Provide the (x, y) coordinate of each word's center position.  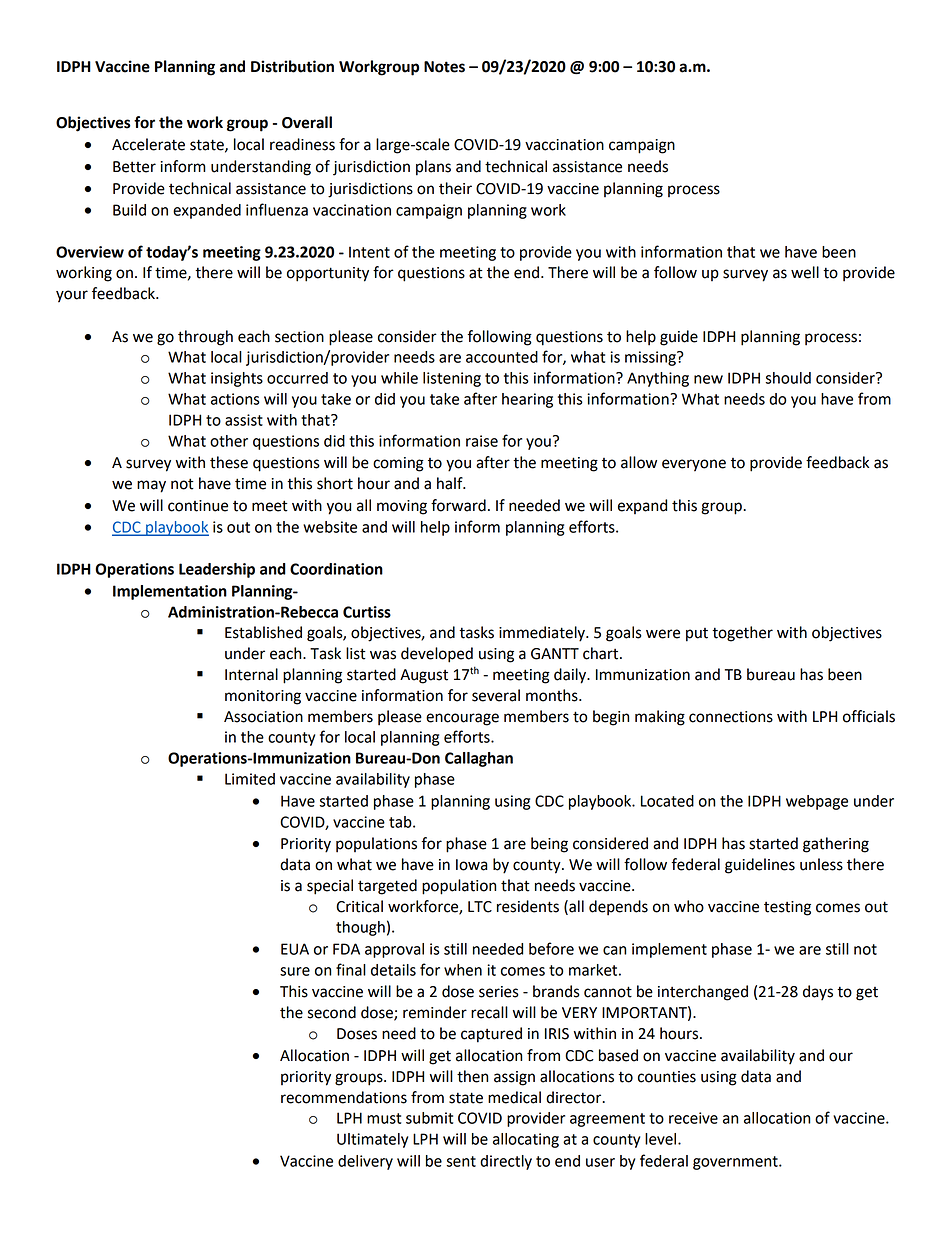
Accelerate (148, 144)
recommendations (344, 1097)
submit (429, 1118)
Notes (444, 67)
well (805, 272)
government (736, 1163)
